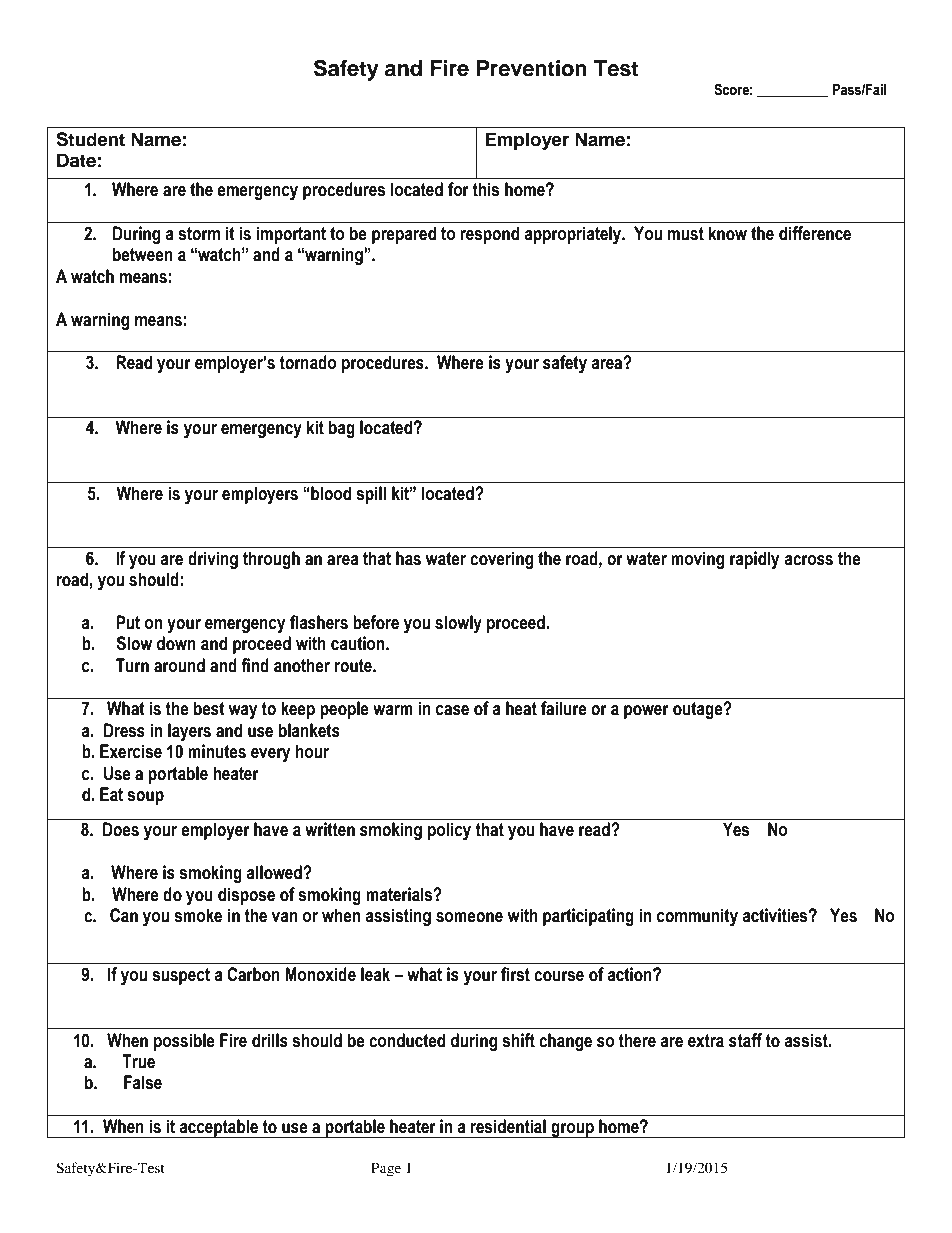  I want to click on soup, so click(145, 798).
